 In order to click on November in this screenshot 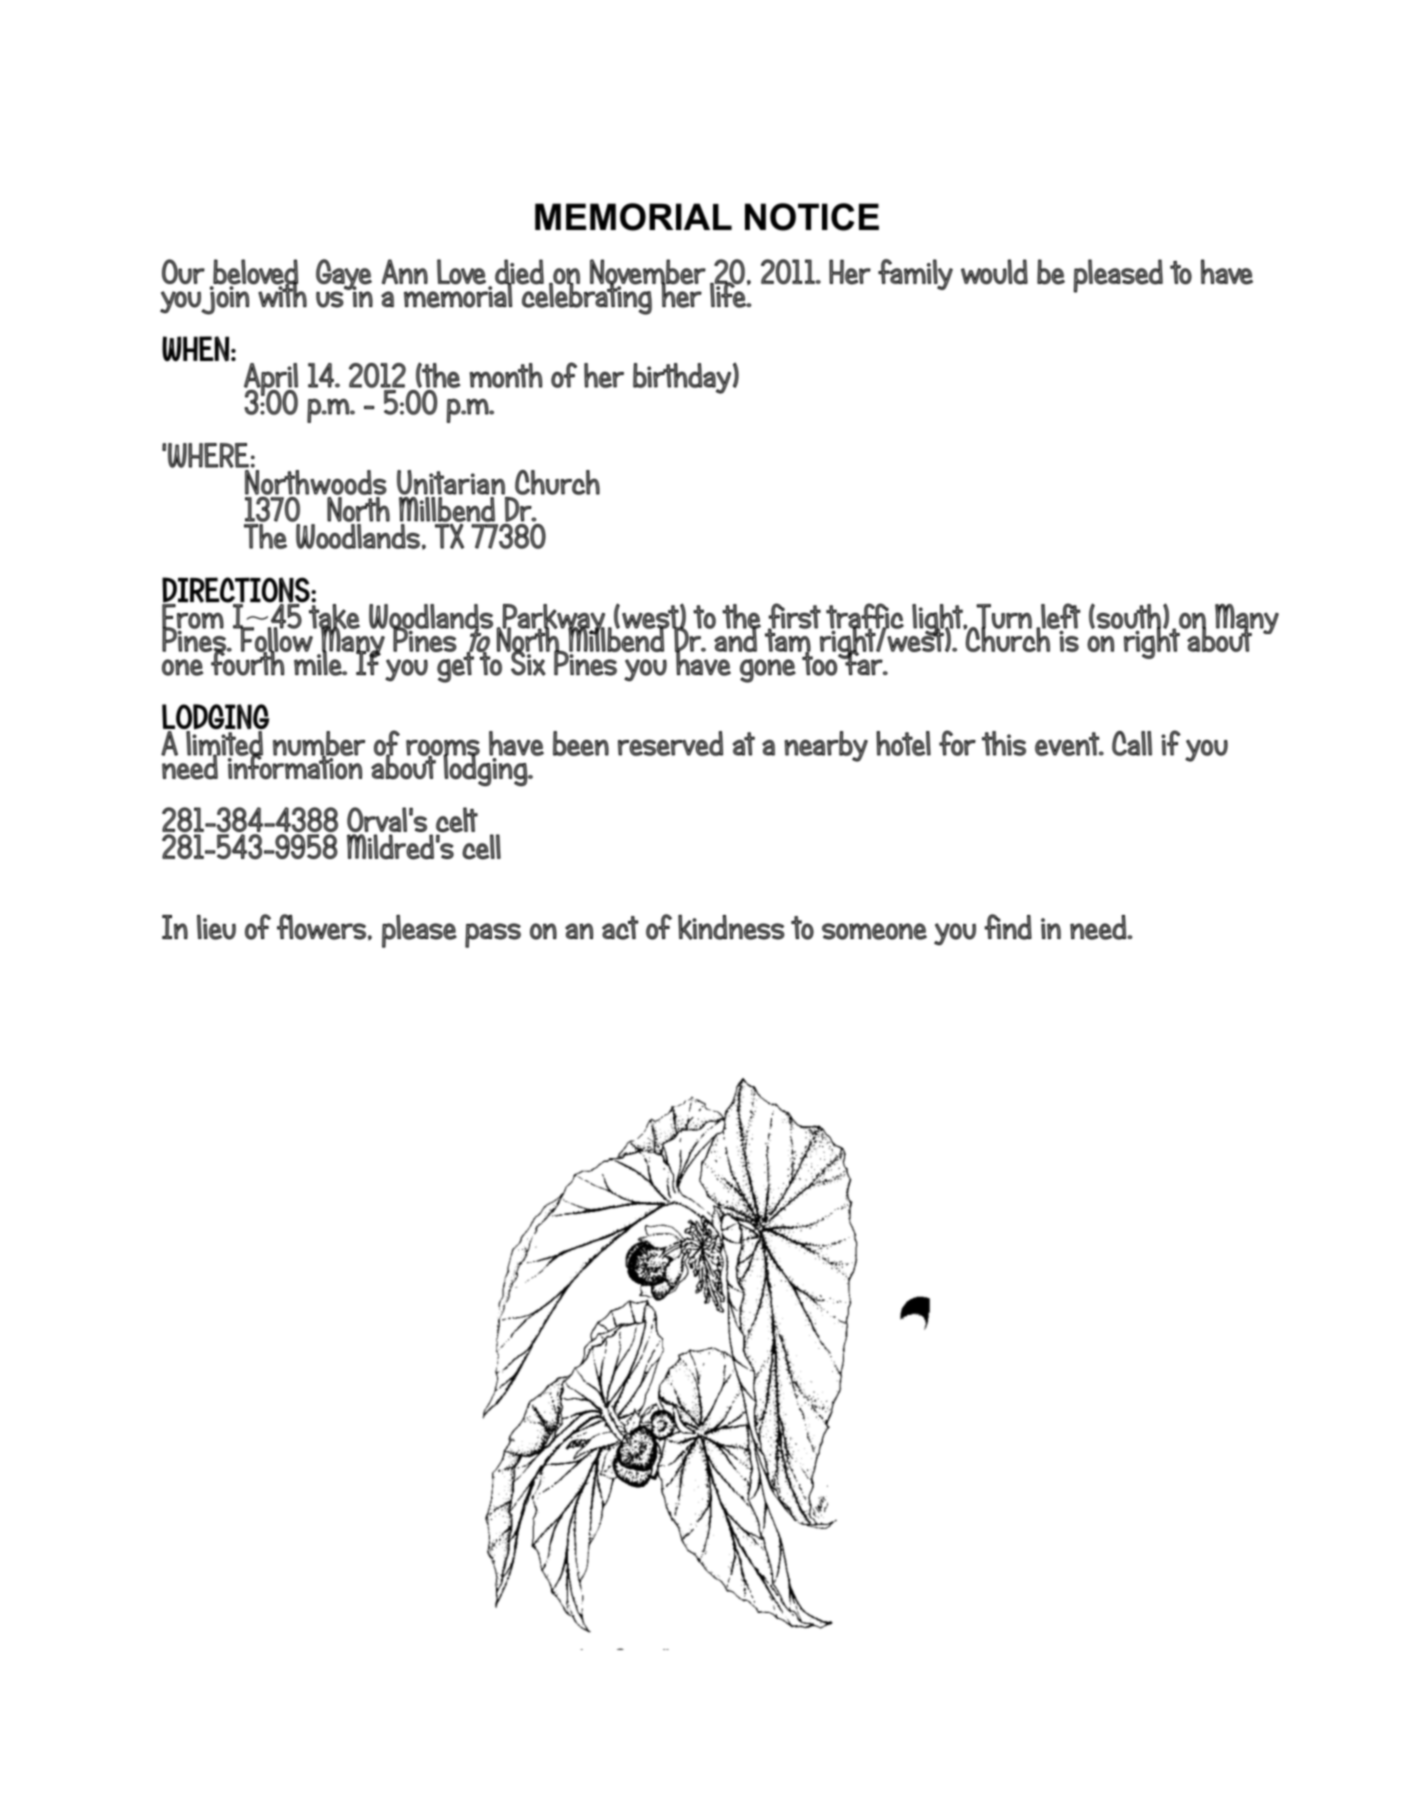, I will do `click(648, 273)`.
